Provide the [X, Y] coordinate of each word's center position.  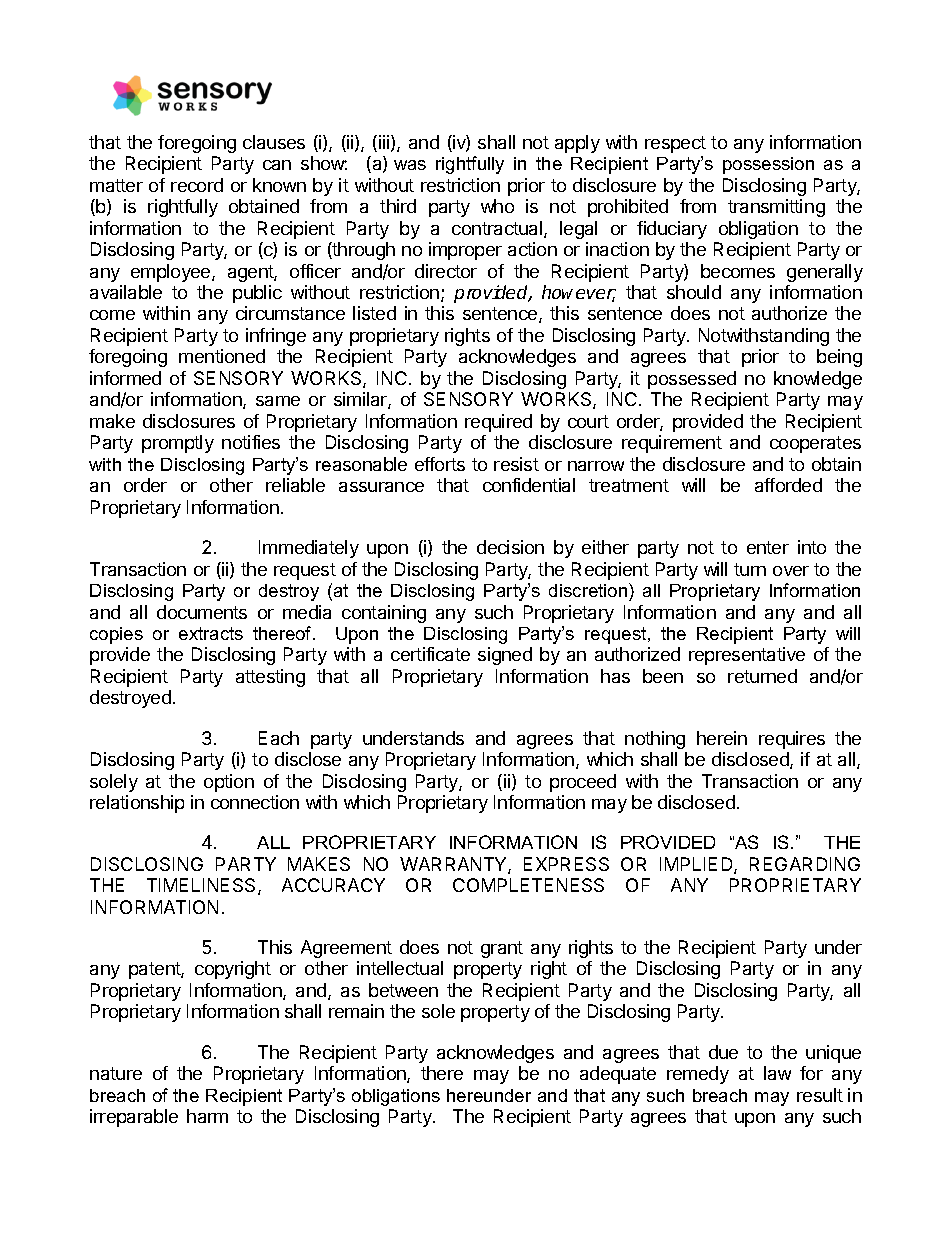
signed [505, 656]
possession [768, 165]
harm [207, 1116]
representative [747, 656]
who [497, 206]
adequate [618, 1075]
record [197, 185]
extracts [211, 633]
